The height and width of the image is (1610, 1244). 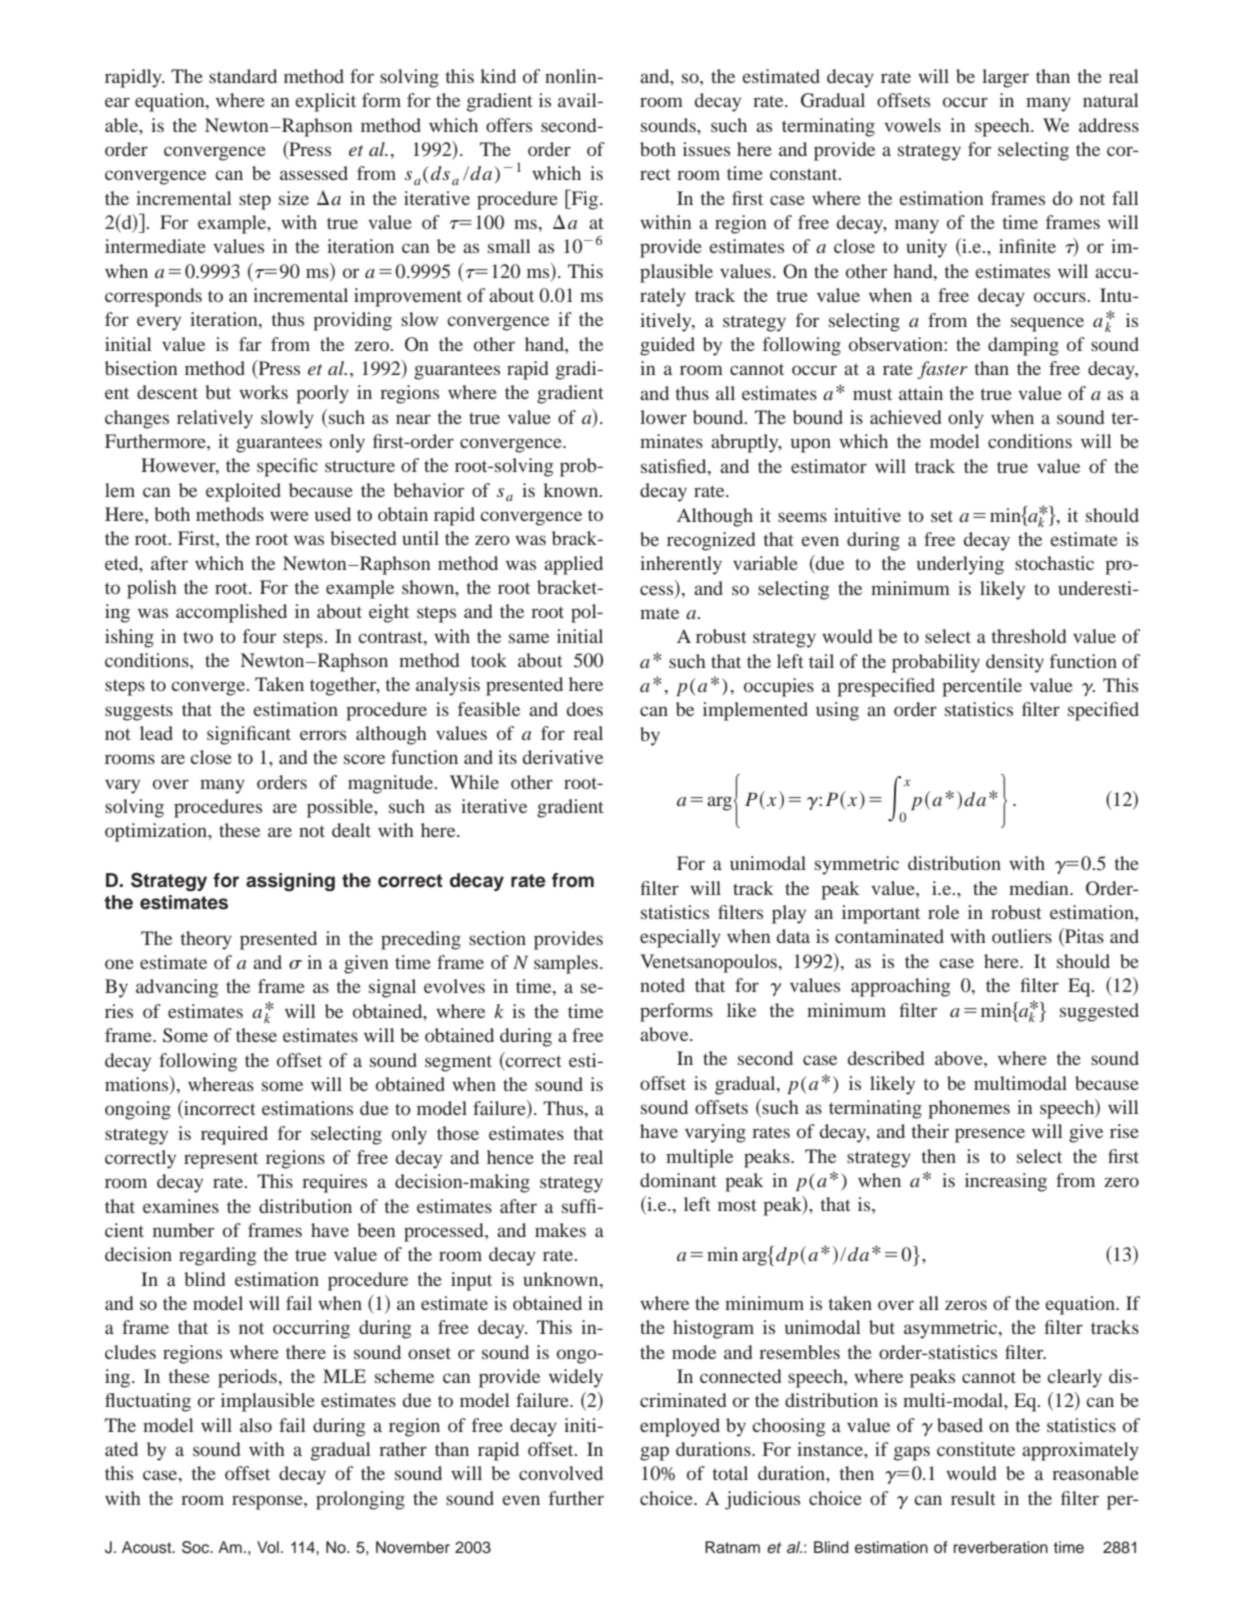 I want to click on issues, so click(x=706, y=149).
